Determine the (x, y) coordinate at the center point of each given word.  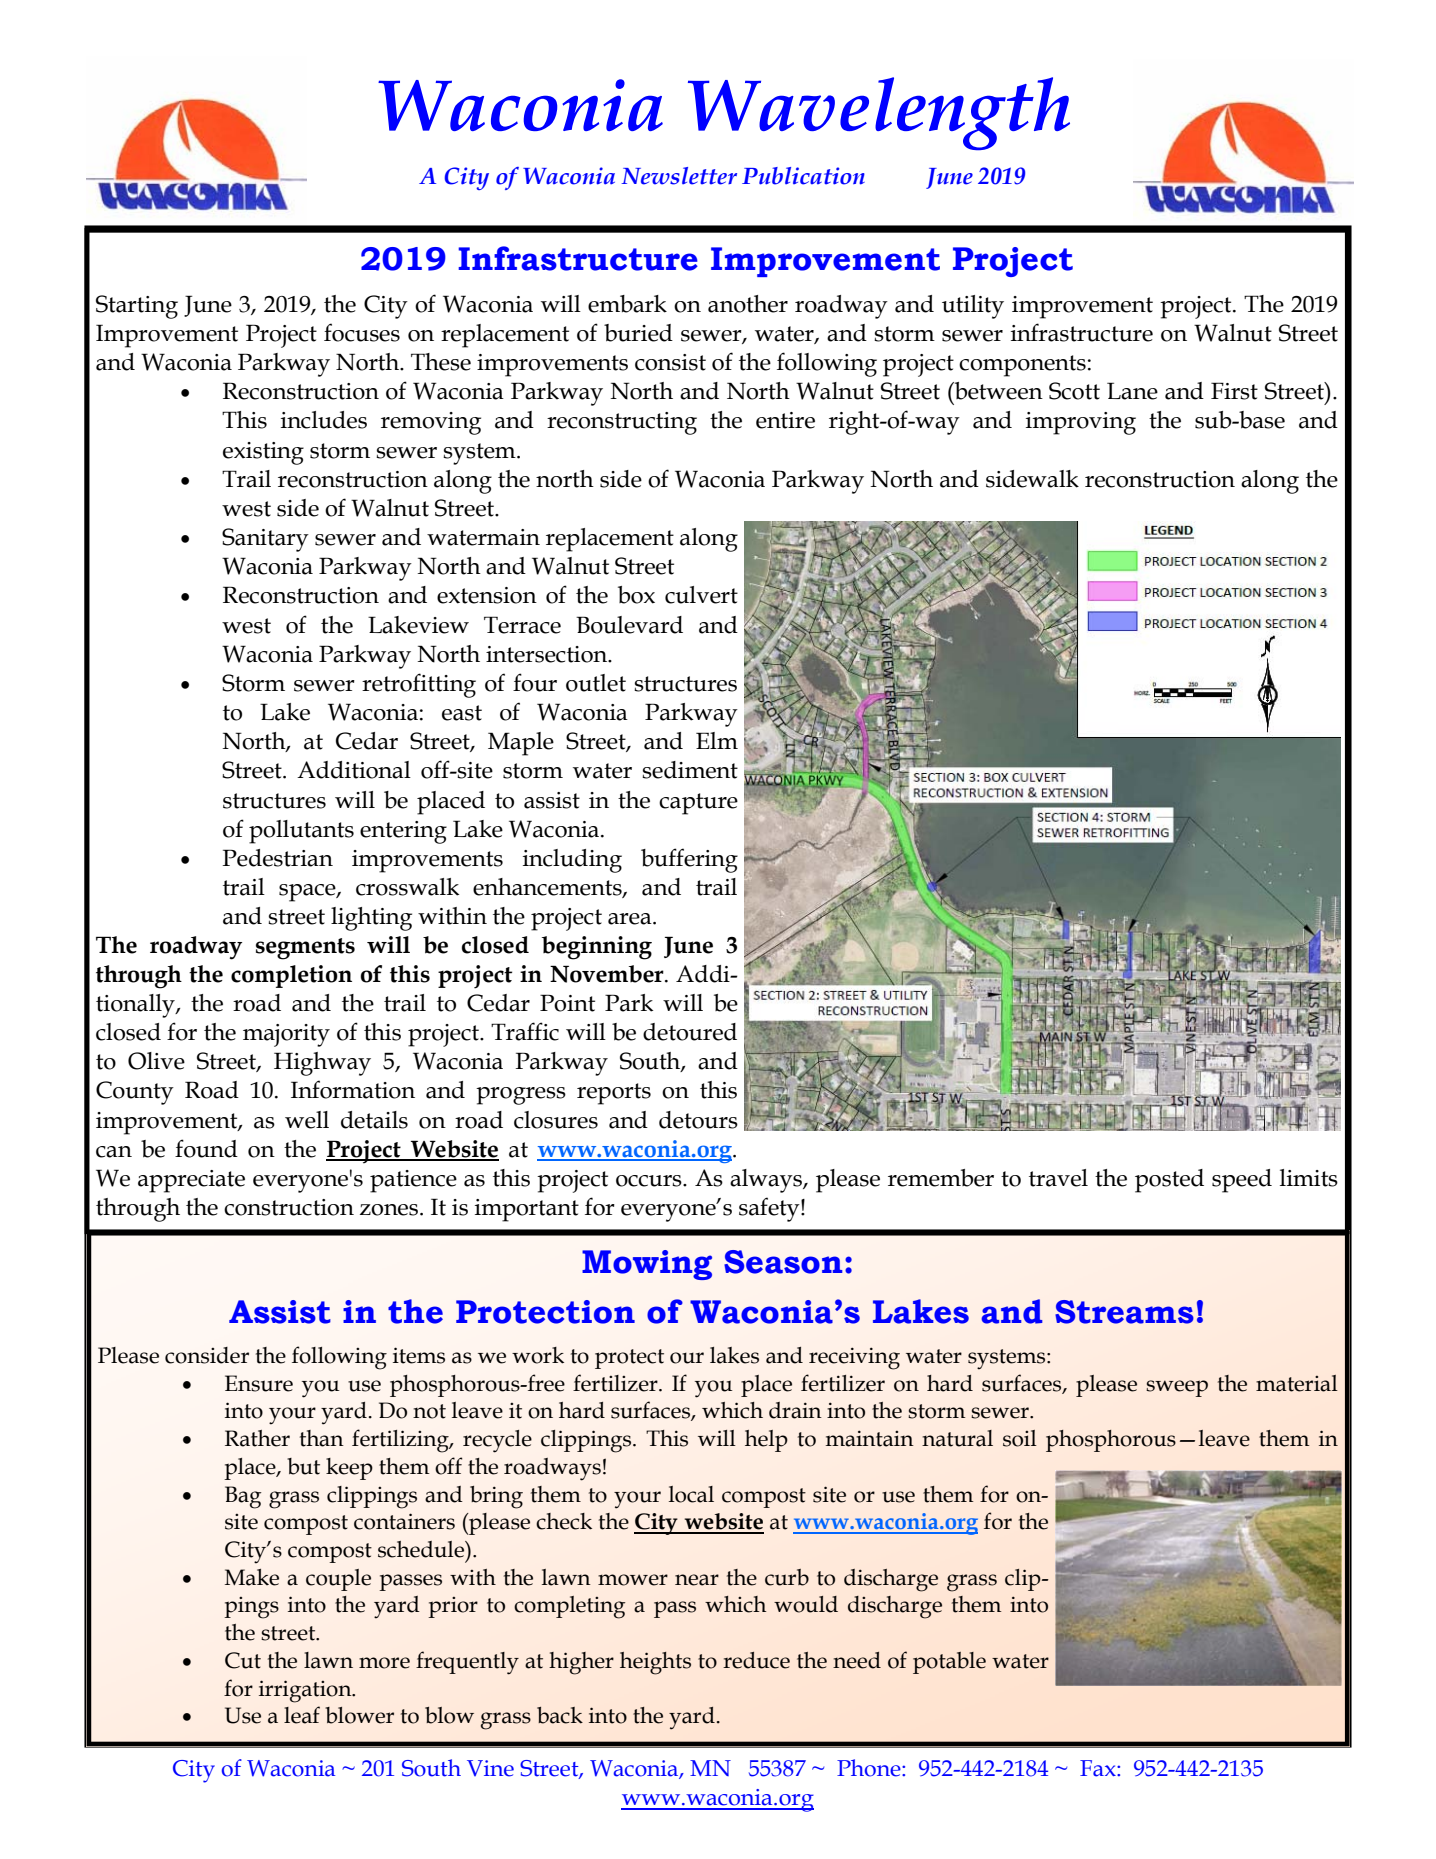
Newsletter (679, 176)
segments (305, 949)
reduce (756, 1660)
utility (973, 307)
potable (949, 1663)
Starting (137, 307)
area (631, 919)
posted (1169, 1181)
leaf (302, 1715)
